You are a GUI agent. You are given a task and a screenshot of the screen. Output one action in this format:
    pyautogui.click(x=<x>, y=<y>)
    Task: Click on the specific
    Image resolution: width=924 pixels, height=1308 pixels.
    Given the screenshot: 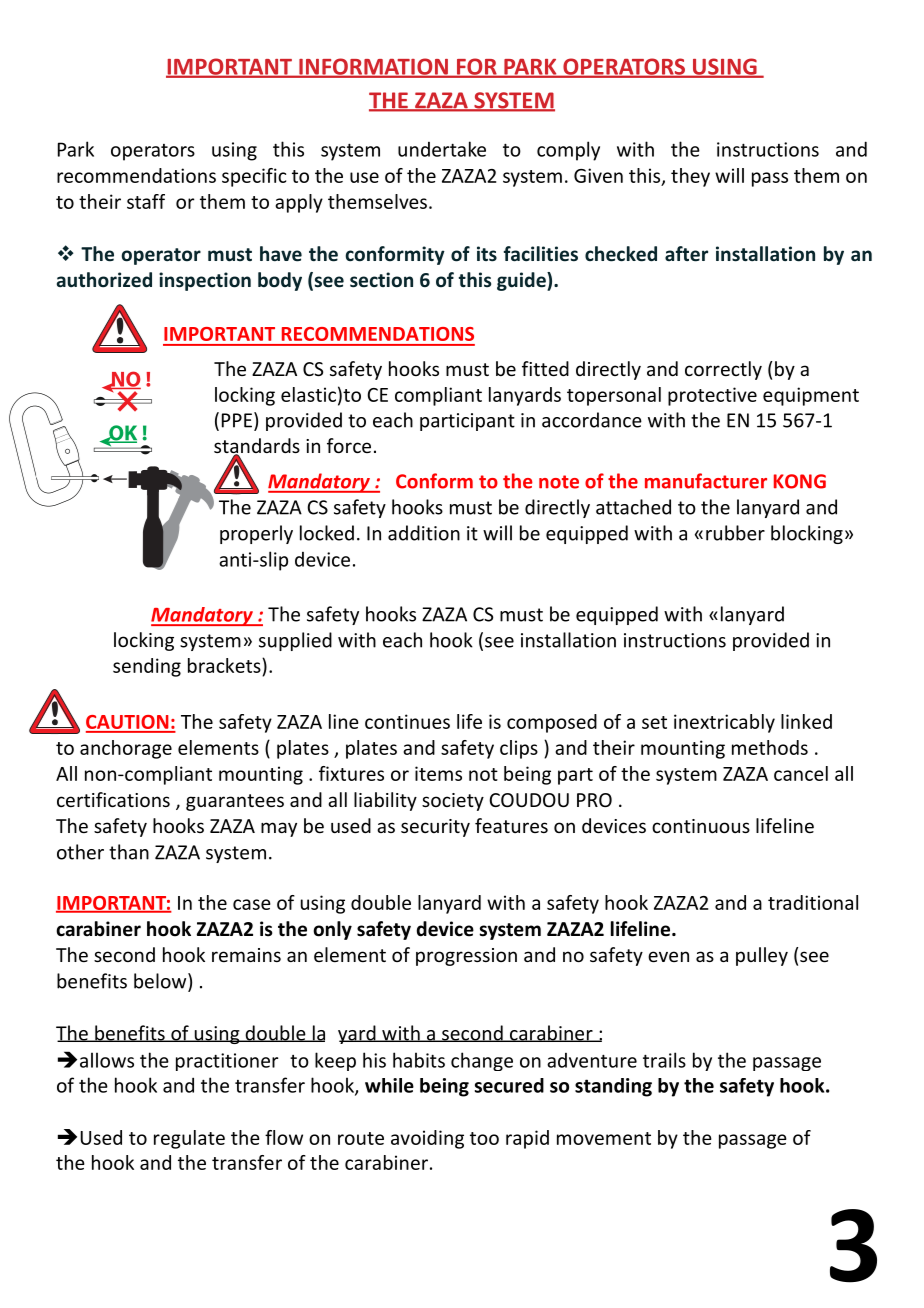 What is the action you would take?
    pyautogui.click(x=254, y=177)
